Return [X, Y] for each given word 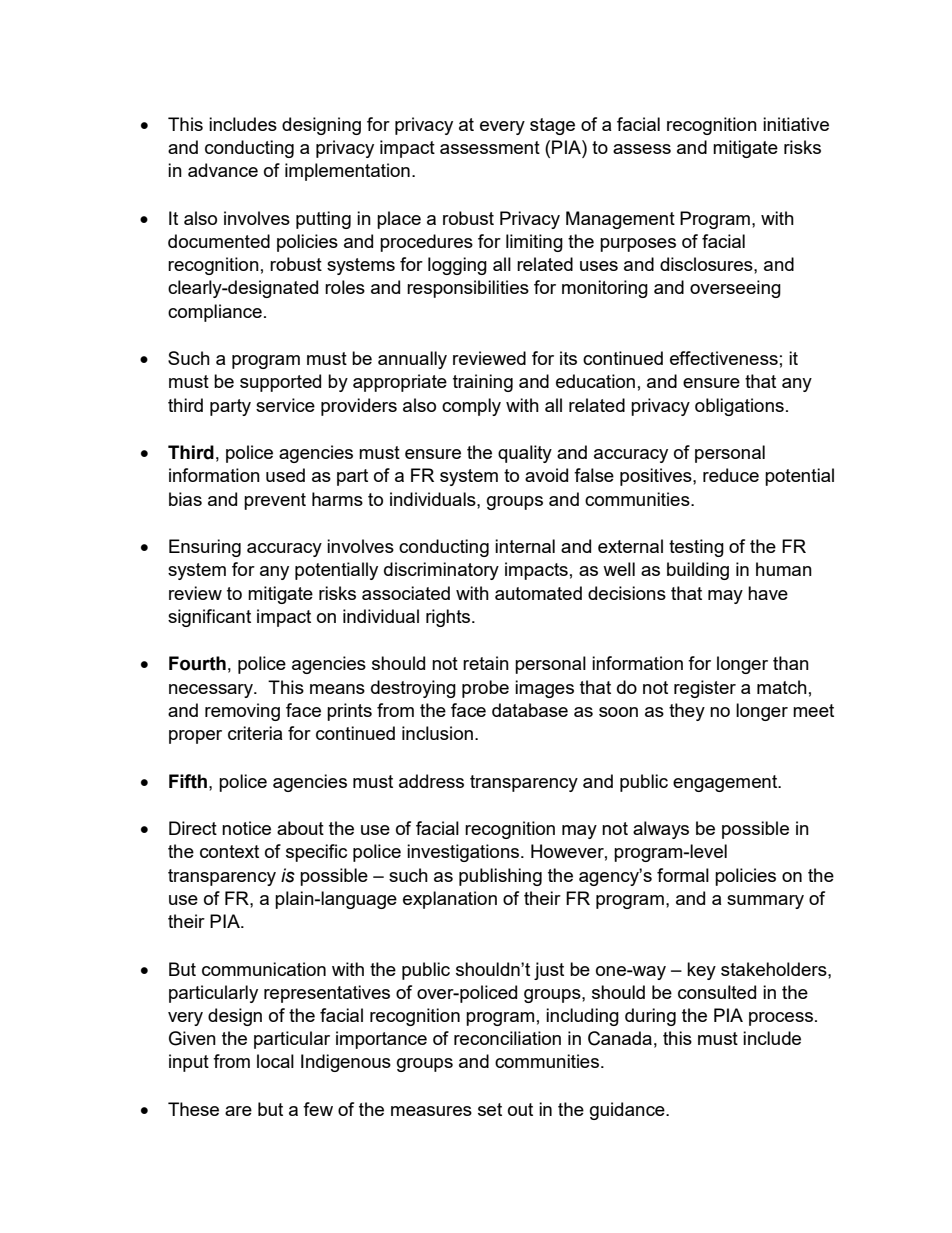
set [490, 1109]
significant [209, 618]
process [781, 1019]
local [275, 1061]
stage [552, 126]
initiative [796, 124]
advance [223, 170]
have [768, 593]
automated [538, 593]
